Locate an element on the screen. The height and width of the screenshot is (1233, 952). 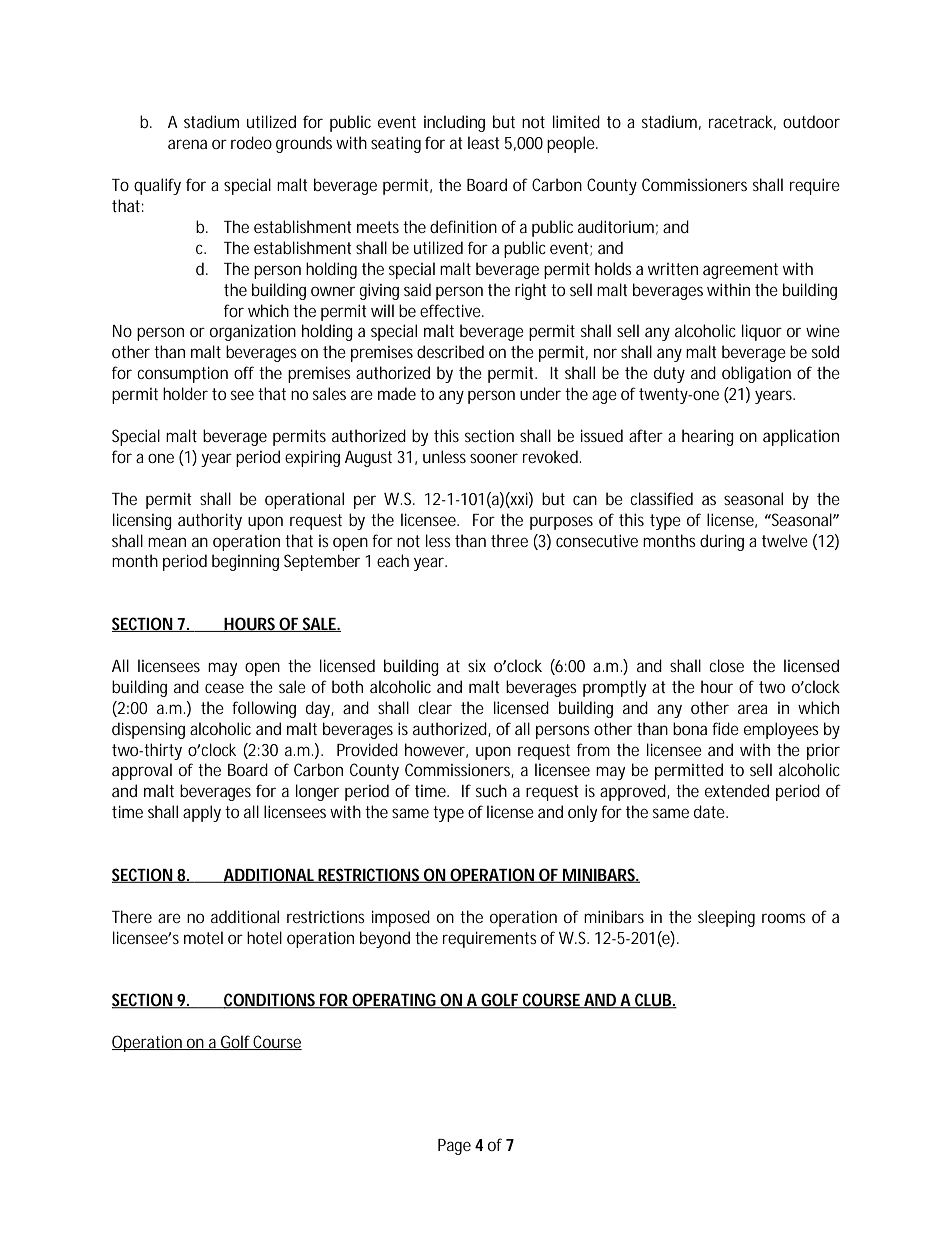
imposed is located at coordinates (401, 918).
